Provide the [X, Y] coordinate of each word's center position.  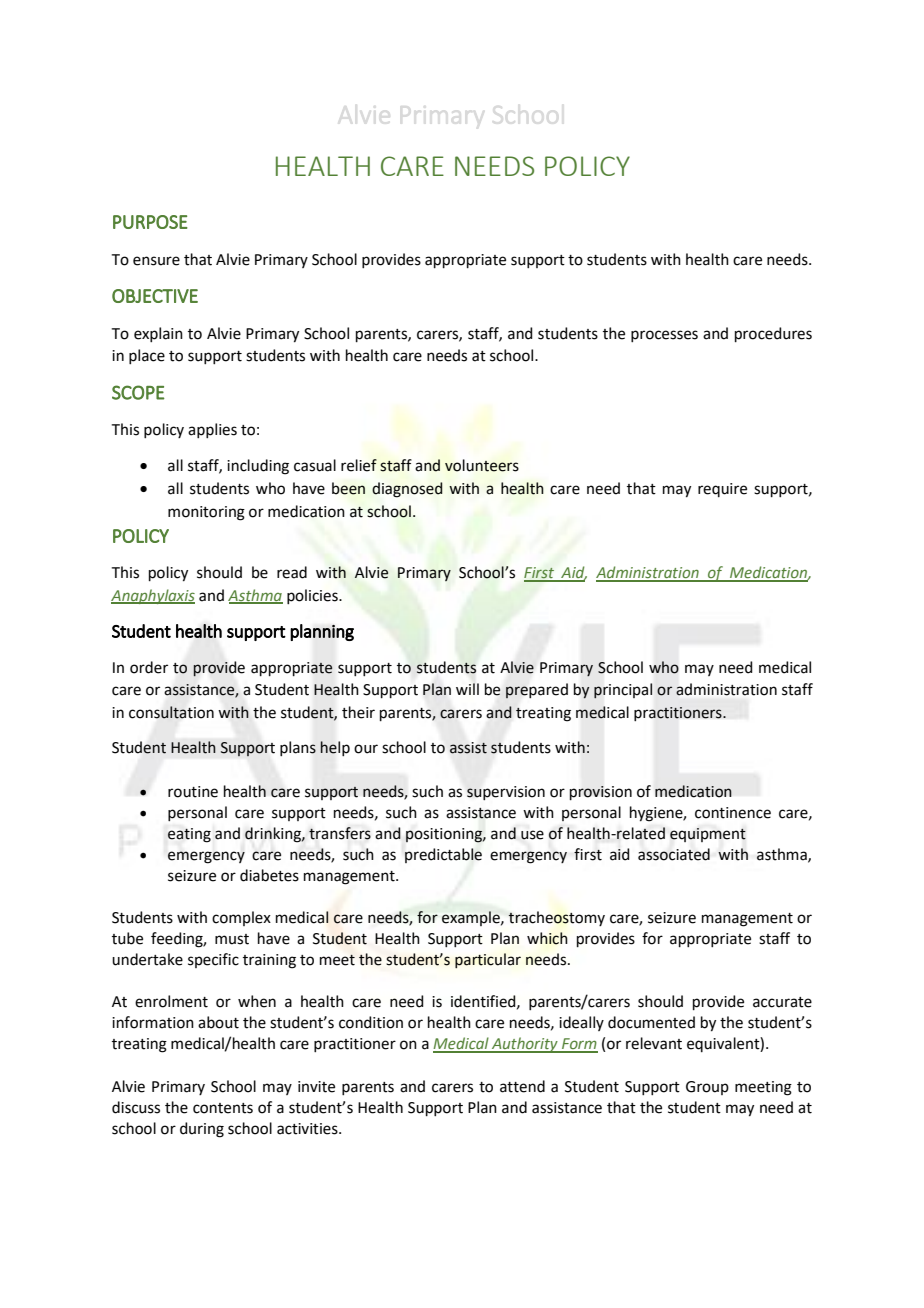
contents [223, 1108]
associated [674, 854]
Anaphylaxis [153, 596]
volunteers [482, 465]
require [722, 490]
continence [733, 813]
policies [313, 596]
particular [488, 960]
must [232, 939]
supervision [506, 793]
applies [212, 430]
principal [623, 691]
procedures [773, 334]
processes [664, 336]
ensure [156, 261]
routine [193, 792]
